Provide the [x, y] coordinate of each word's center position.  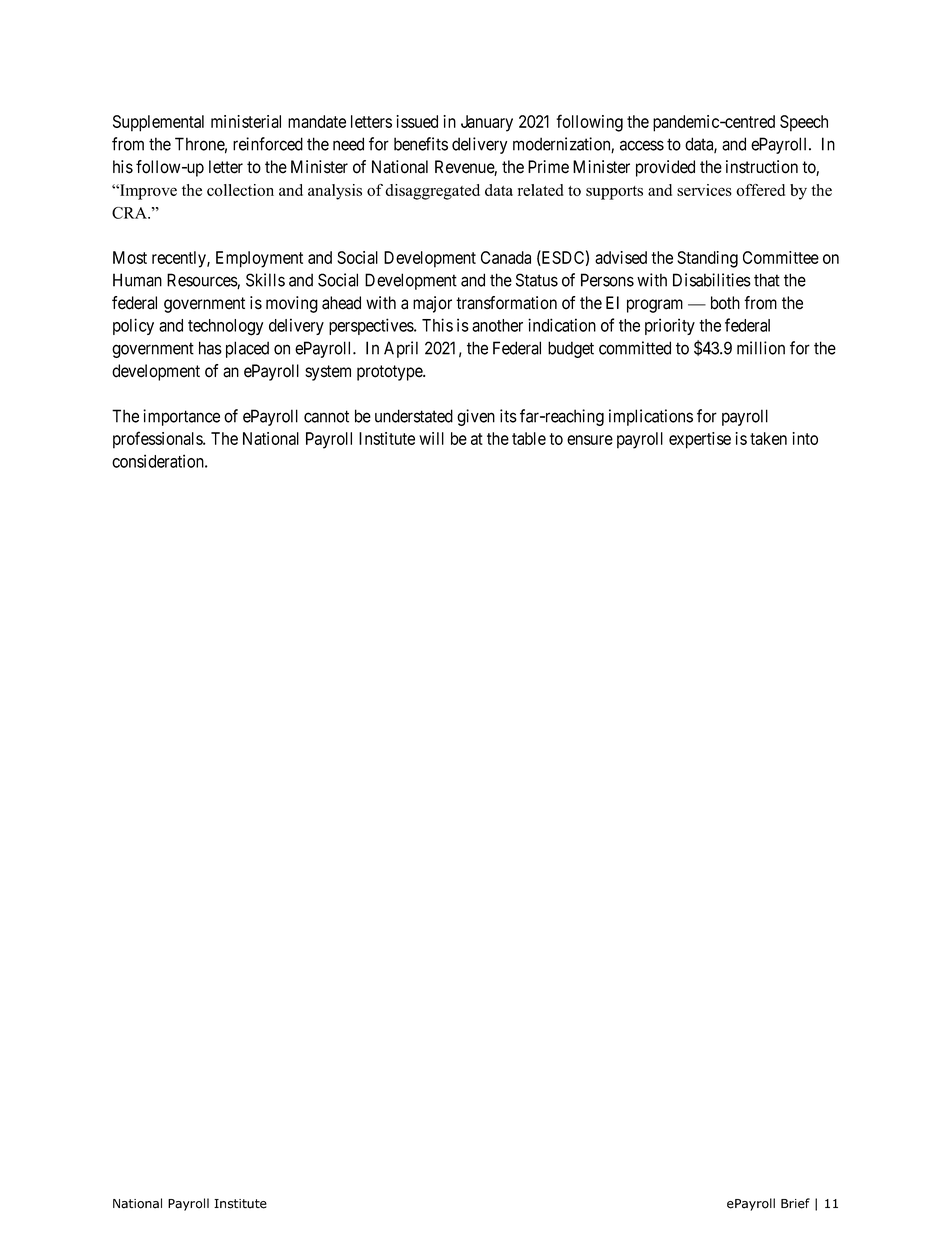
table [529, 438]
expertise [700, 440]
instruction [762, 167]
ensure [590, 440]
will [431, 438]
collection [240, 190]
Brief [795, 1203]
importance [181, 417]
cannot [326, 416]
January [487, 123]
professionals [158, 440]
